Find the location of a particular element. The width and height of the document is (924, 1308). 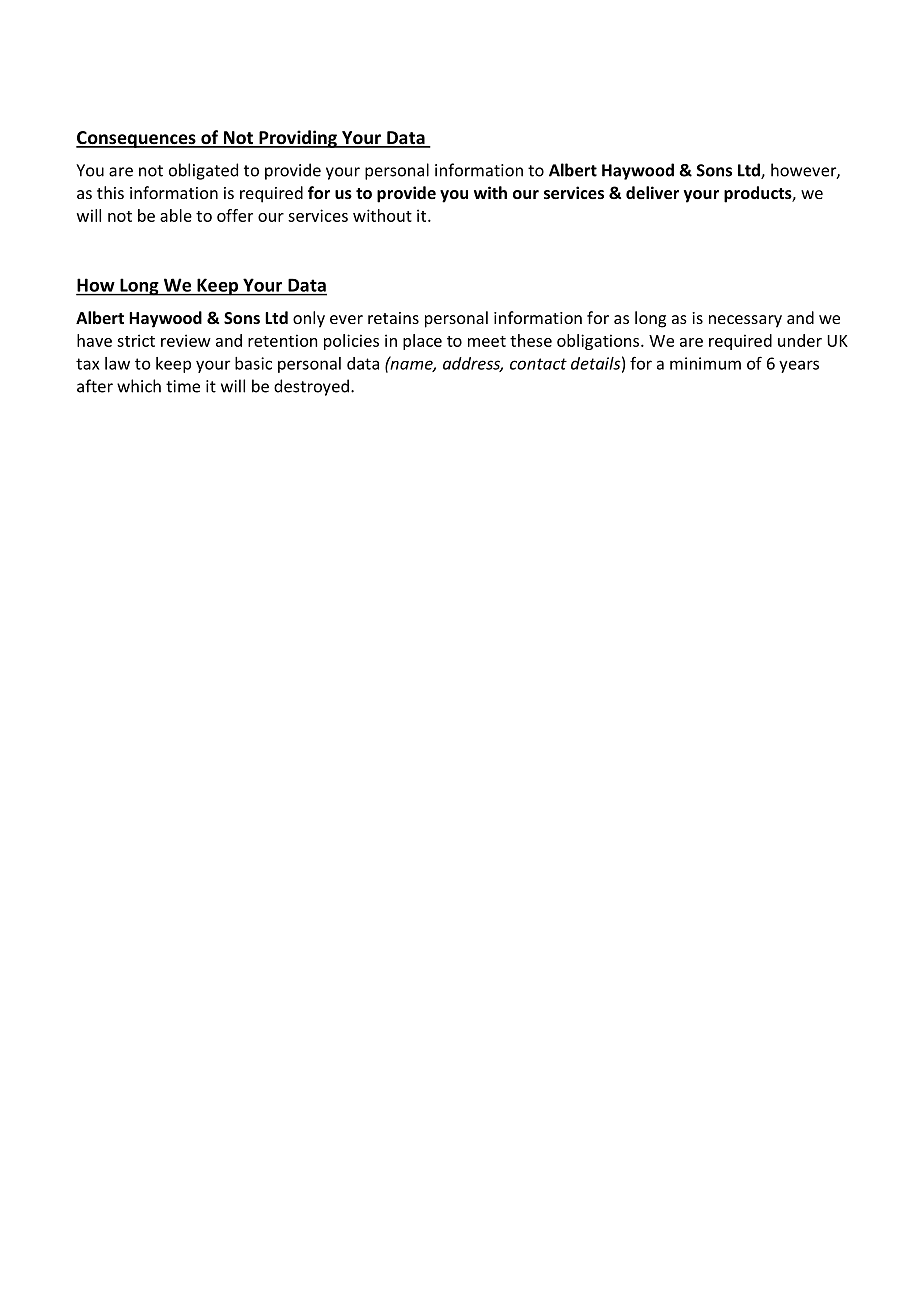

Providing is located at coordinates (298, 139).
